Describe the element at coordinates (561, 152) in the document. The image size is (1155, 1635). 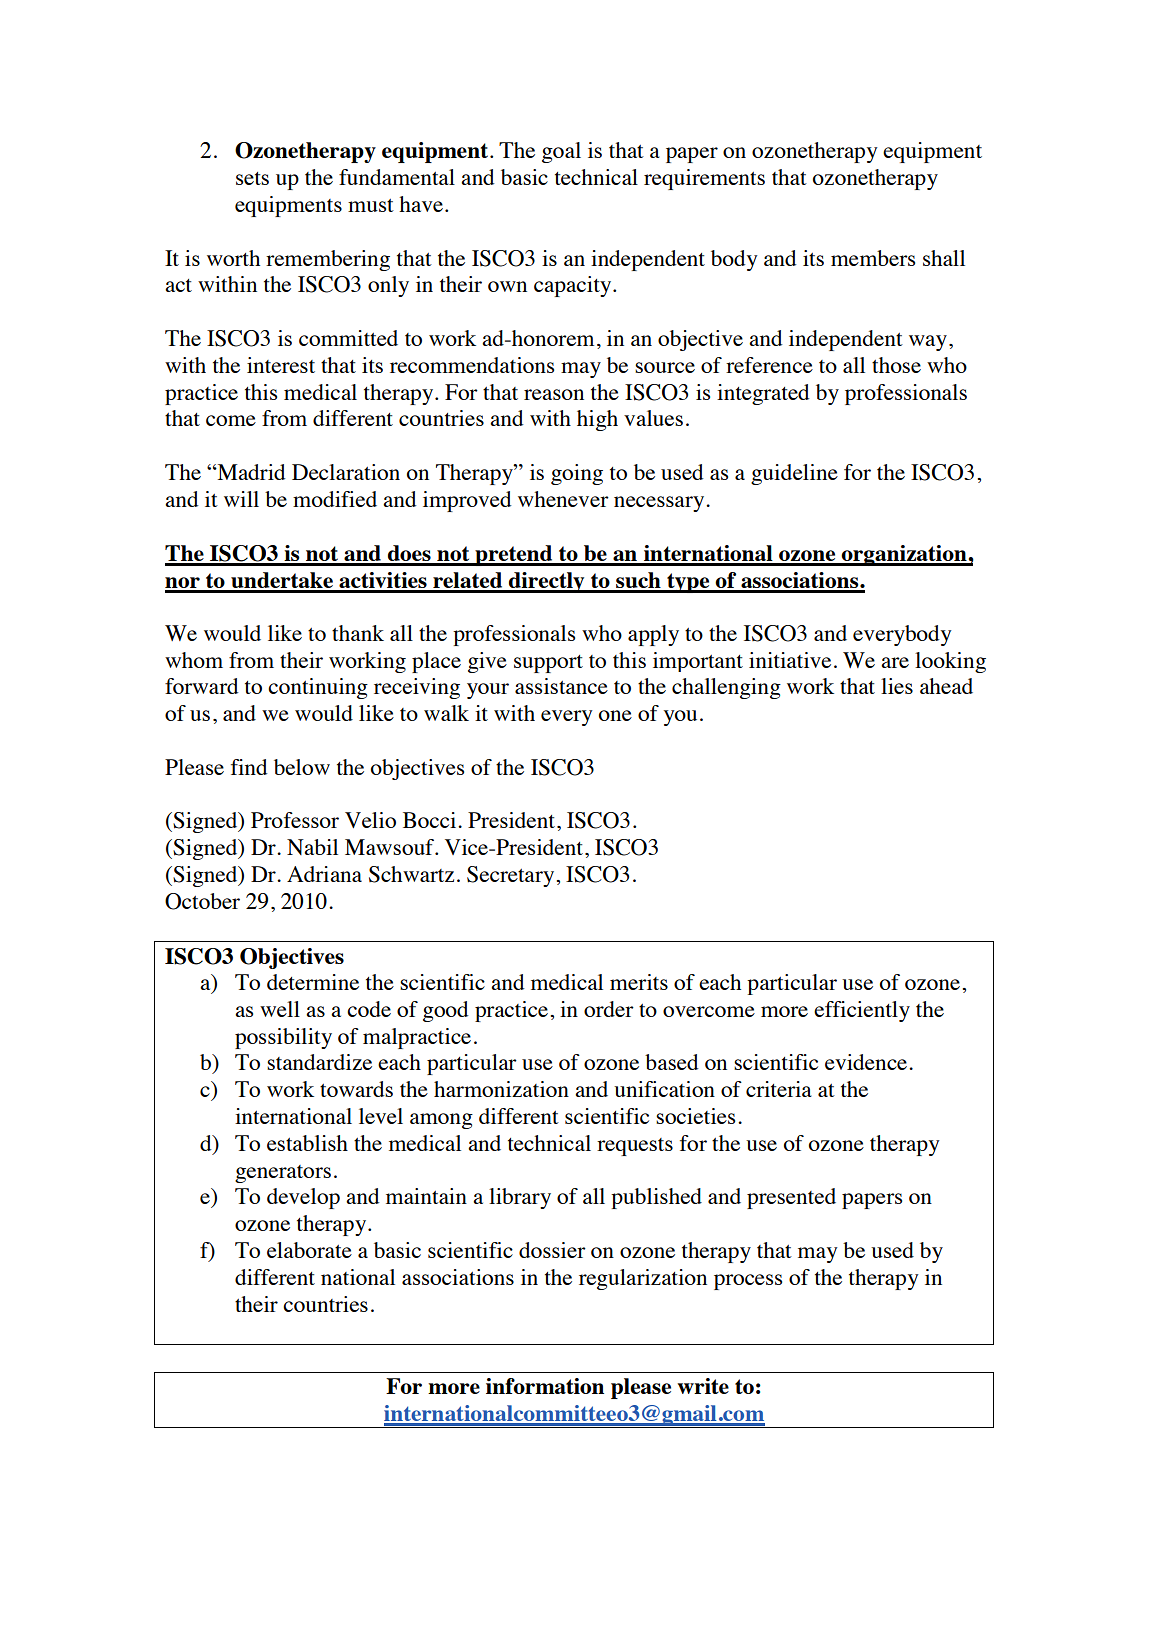
I see `goal` at that location.
